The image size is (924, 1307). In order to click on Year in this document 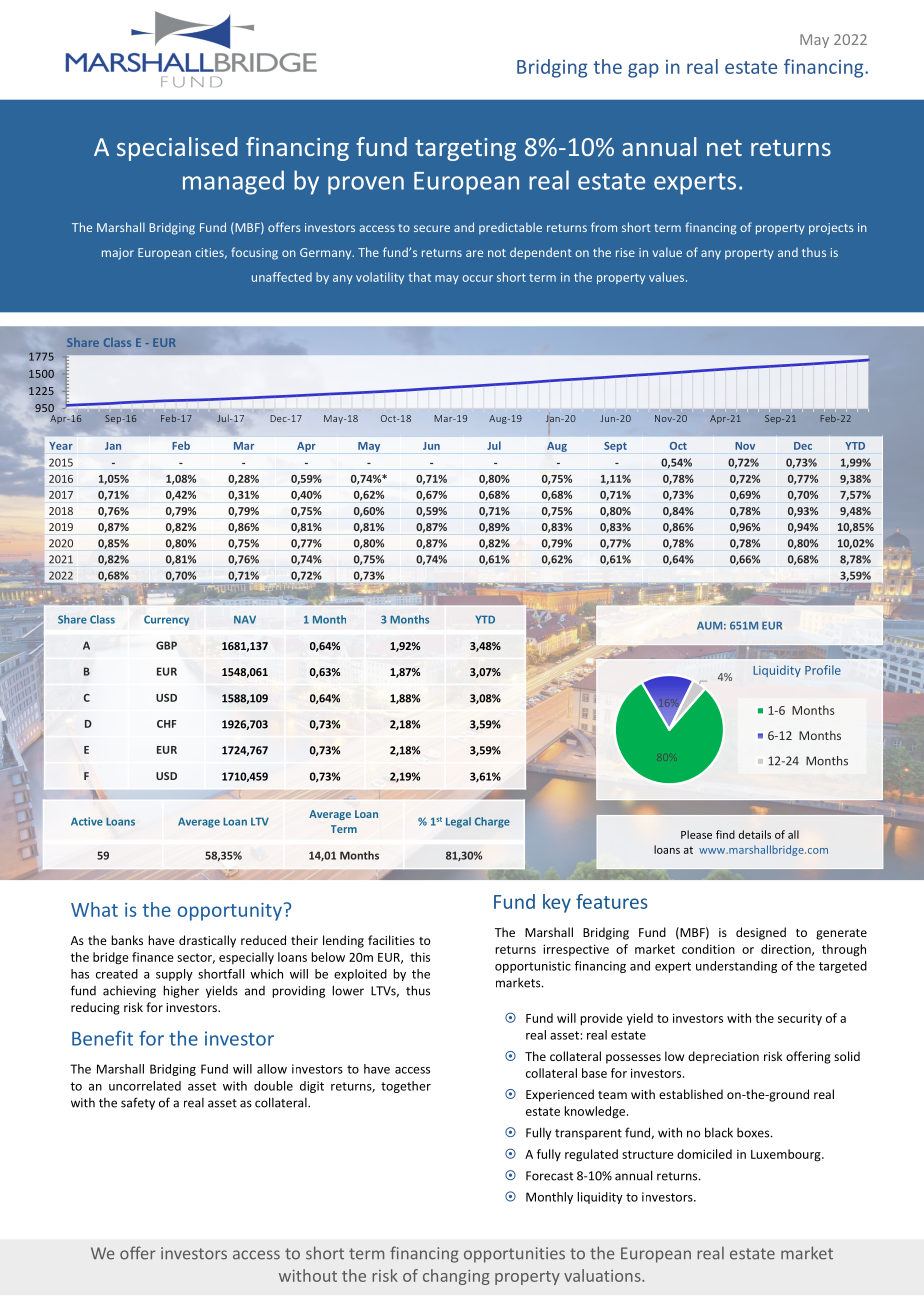, I will do `click(61, 446)`.
